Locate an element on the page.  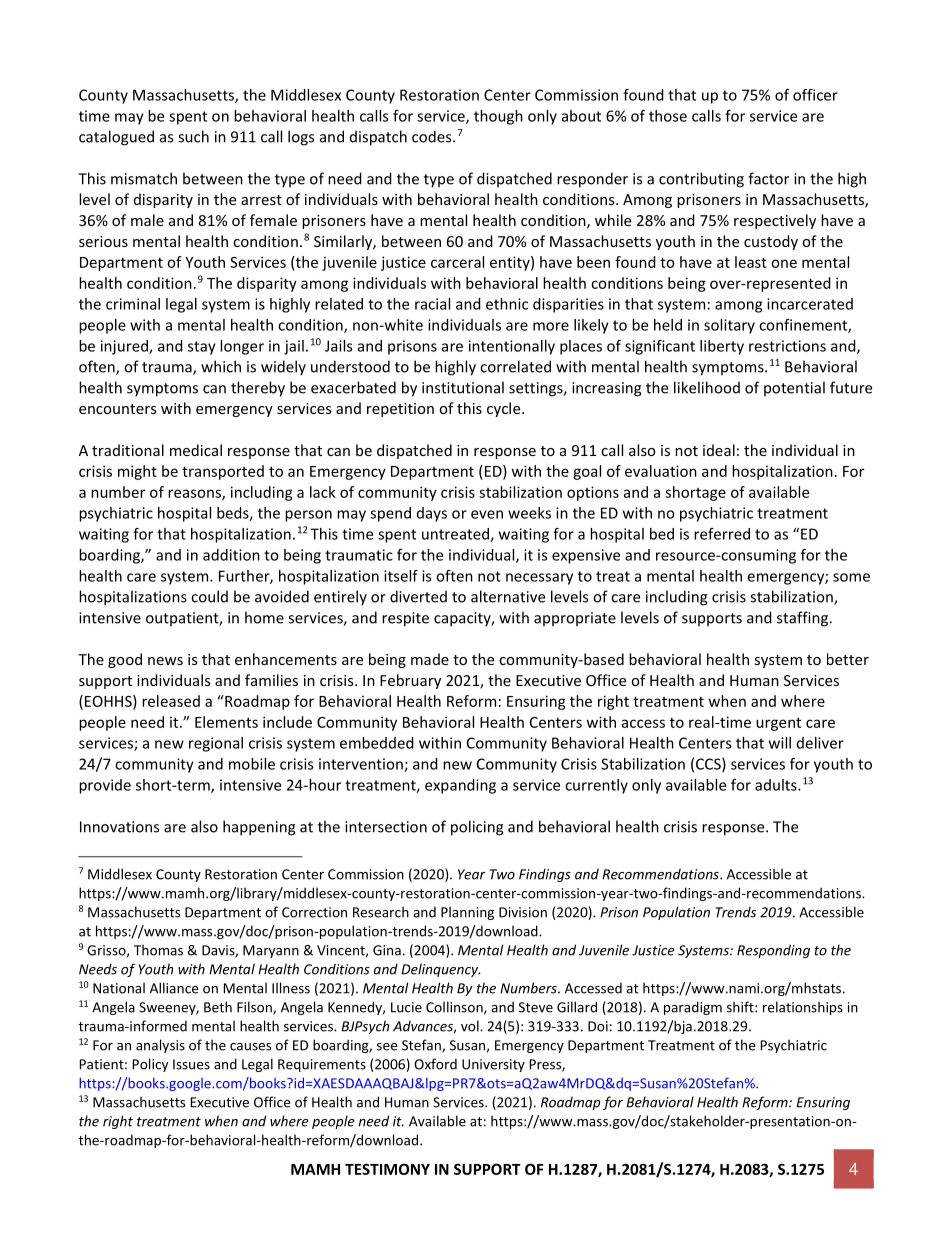
Issues is located at coordinates (191, 1064).
